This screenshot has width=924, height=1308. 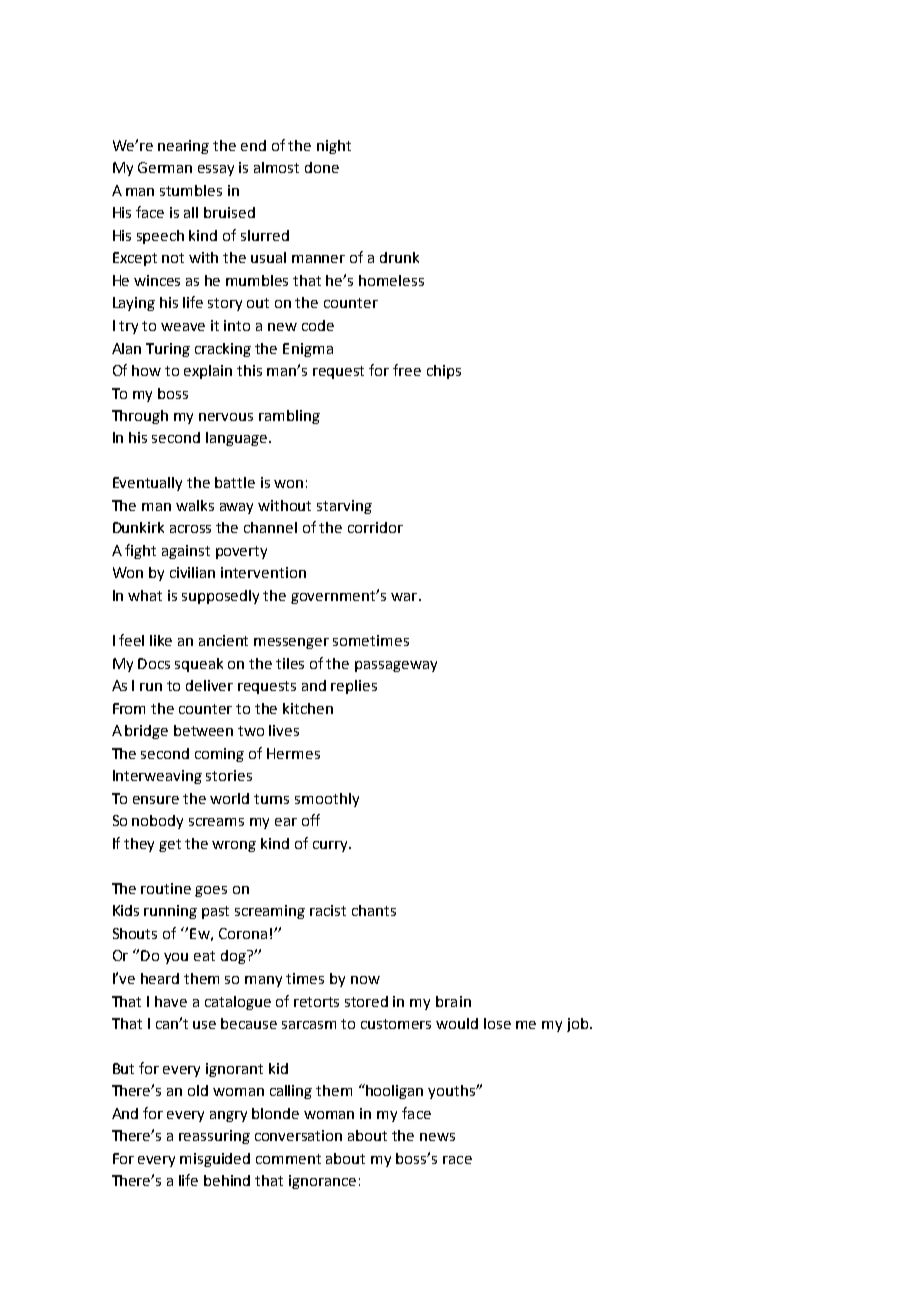 What do you see at coordinates (215, 1160) in the screenshot?
I see `misguided` at bounding box center [215, 1160].
